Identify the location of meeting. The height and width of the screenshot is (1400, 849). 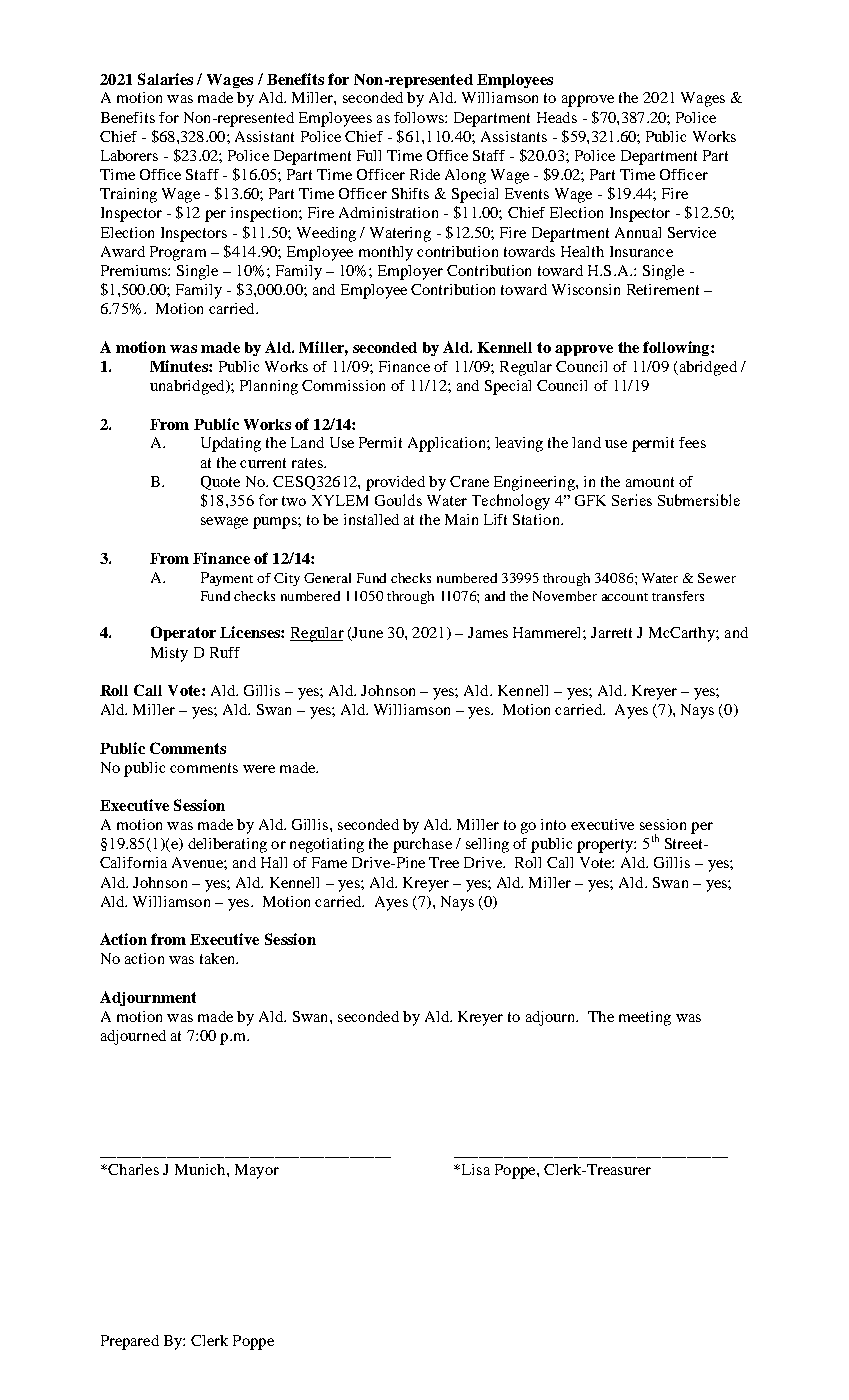
(645, 1018).
